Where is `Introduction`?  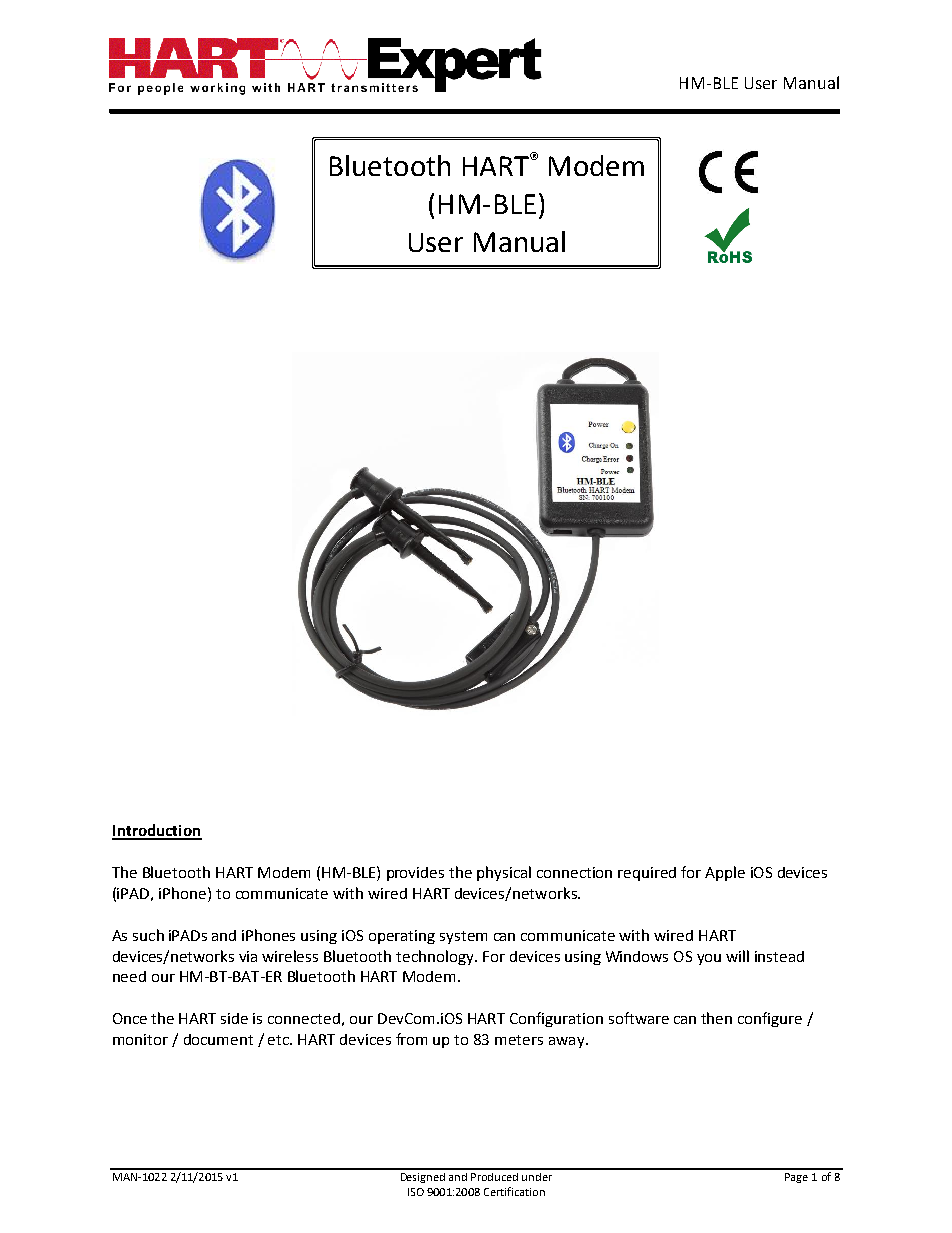 Introduction is located at coordinates (157, 831).
